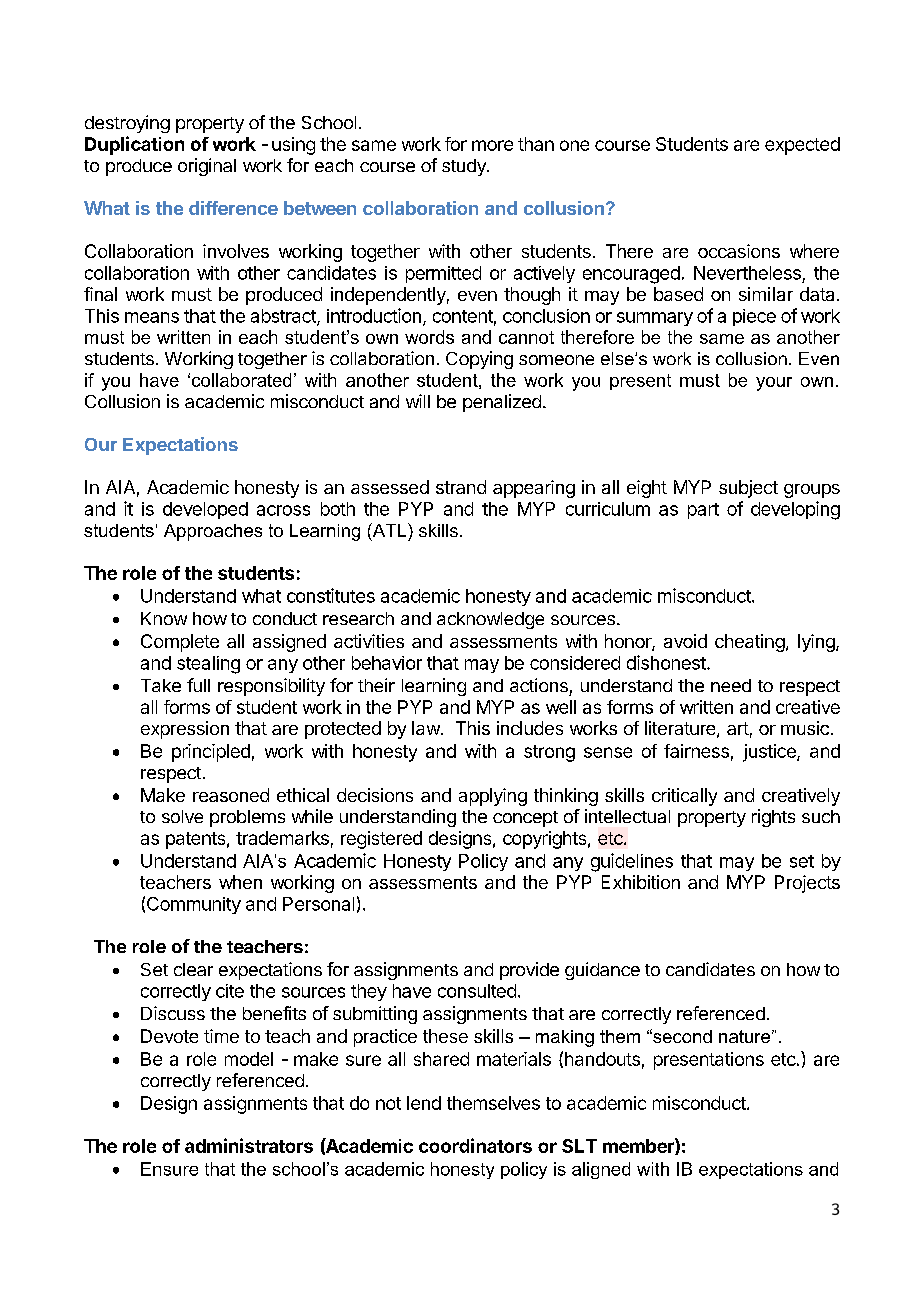 Image resolution: width=924 pixels, height=1309 pixels. What do you see at coordinates (802, 146) in the screenshot?
I see `expected` at bounding box center [802, 146].
